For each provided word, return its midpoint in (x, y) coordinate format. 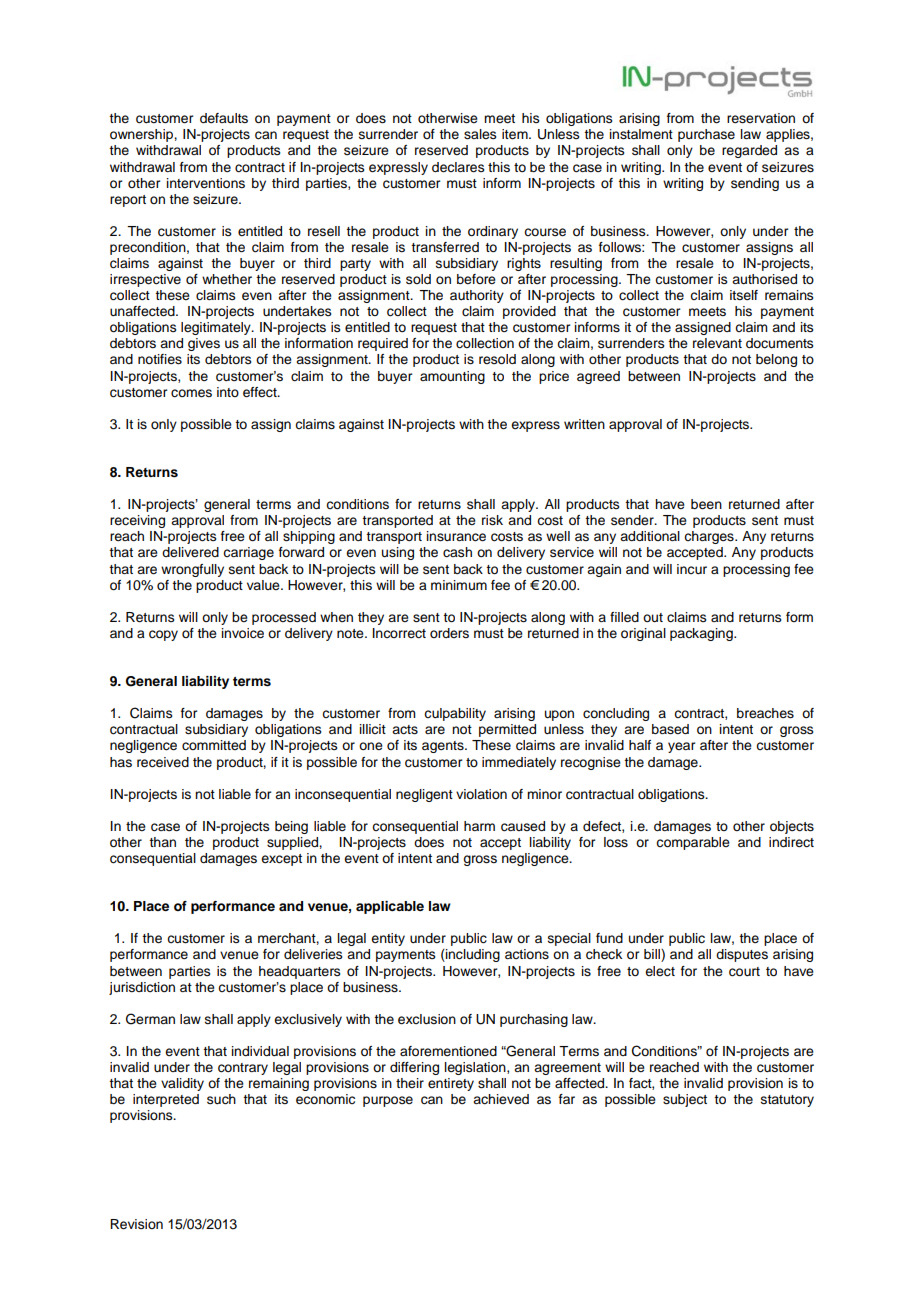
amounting (452, 377)
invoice (243, 633)
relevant (717, 343)
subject (685, 1100)
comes (191, 393)
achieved (501, 1099)
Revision (136, 1224)
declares (458, 167)
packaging (702, 634)
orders (449, 633)
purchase (706, 135)
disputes (742, 955)
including (472, 955)
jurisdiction (142, 988)
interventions (206, 183)
